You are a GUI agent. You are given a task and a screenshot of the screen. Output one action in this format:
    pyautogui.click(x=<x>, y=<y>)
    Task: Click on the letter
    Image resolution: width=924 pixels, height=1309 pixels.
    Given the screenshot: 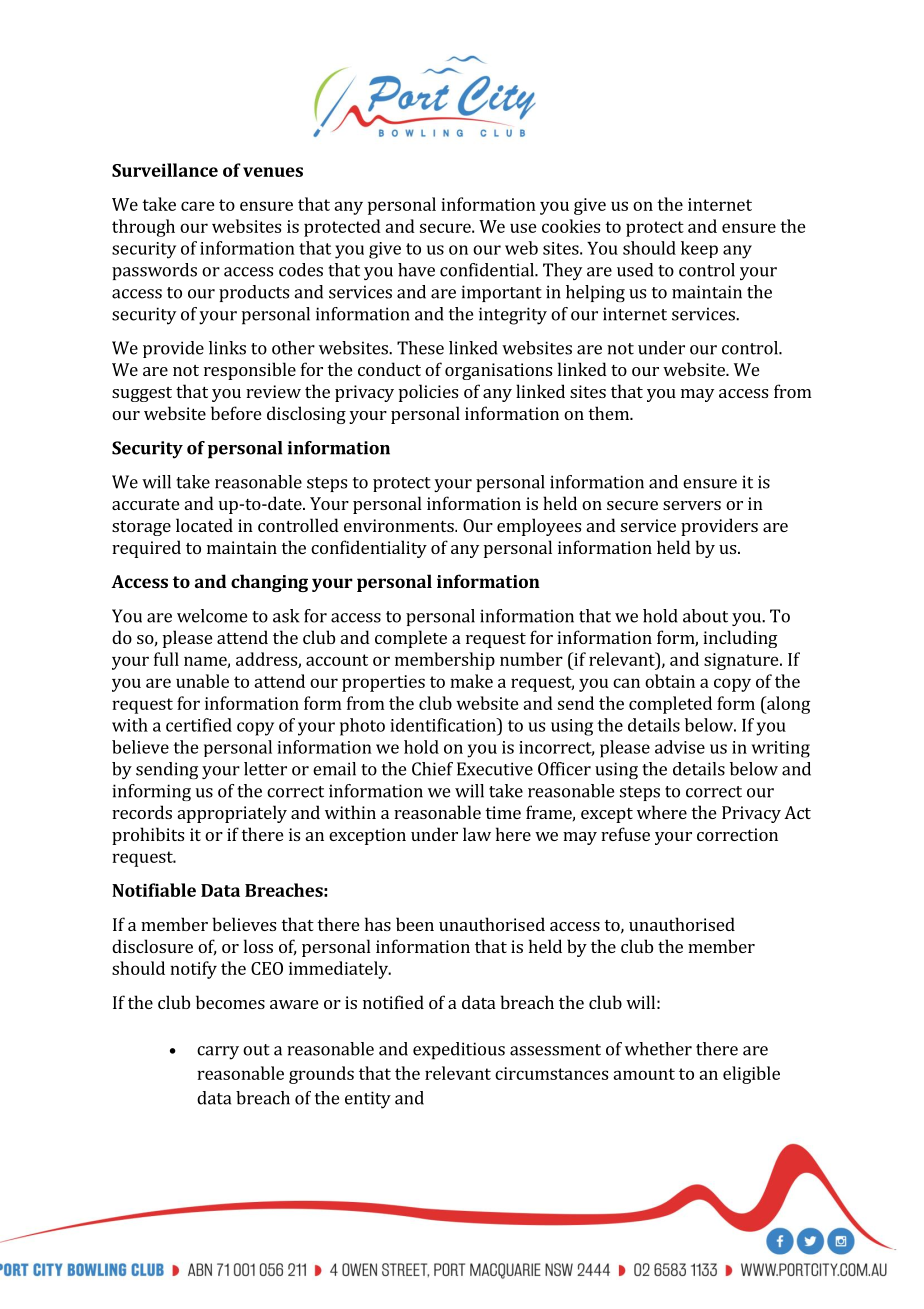 What is the action you would take?
    pyautogui.click(x=265, y=769)
